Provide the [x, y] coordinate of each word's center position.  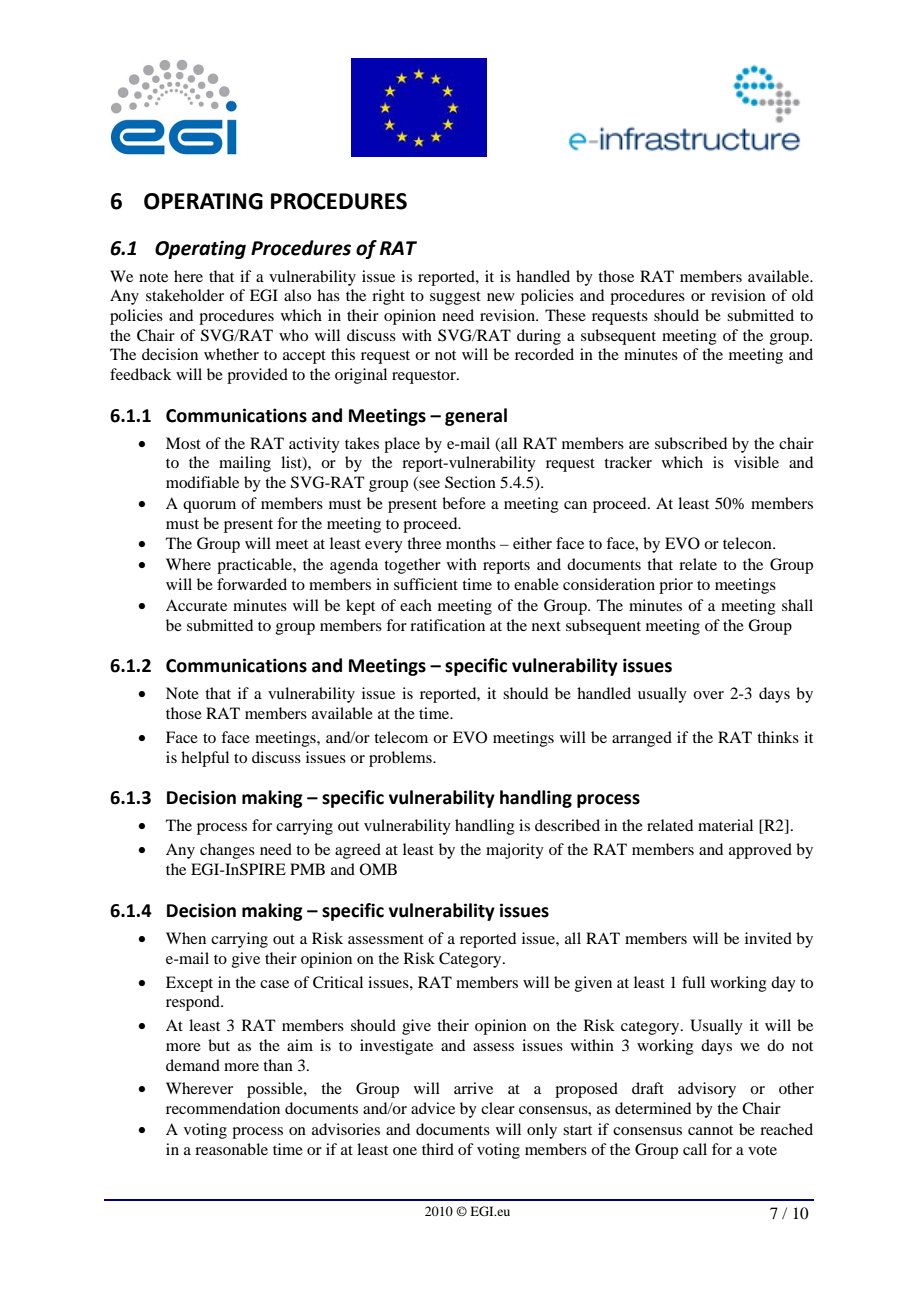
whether [231, 354]
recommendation [223, 1108]
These [565, 315]
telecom [401, 737]
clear [498, 1108]
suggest [455, 298]
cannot [710, 1130]
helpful [205, 759]
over [708, 695]
